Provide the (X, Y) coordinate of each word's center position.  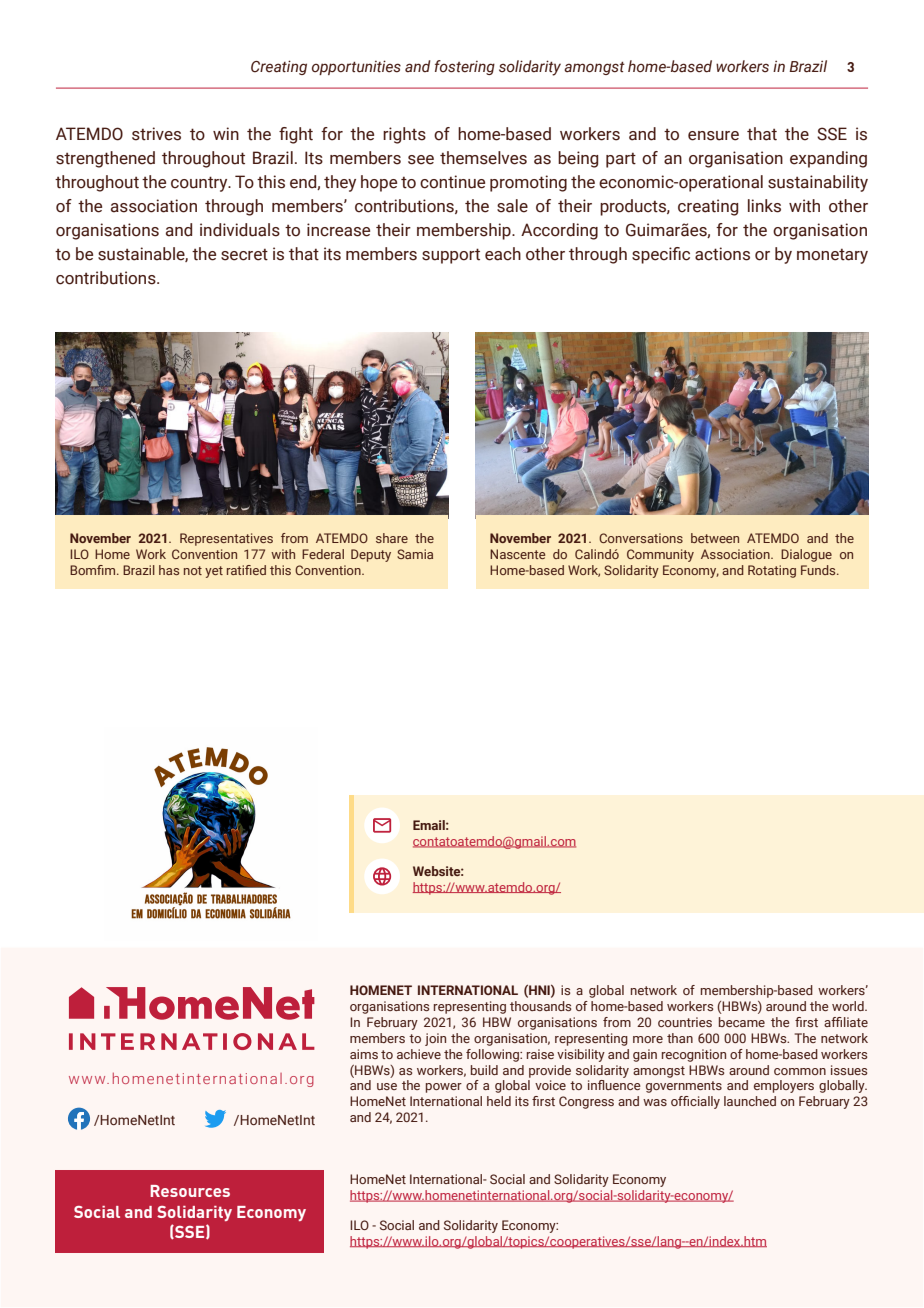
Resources (190, 1191)
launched (750, 1101)
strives (156, 134)
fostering (465, 67)
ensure (713, 136)
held (499, 1101)
